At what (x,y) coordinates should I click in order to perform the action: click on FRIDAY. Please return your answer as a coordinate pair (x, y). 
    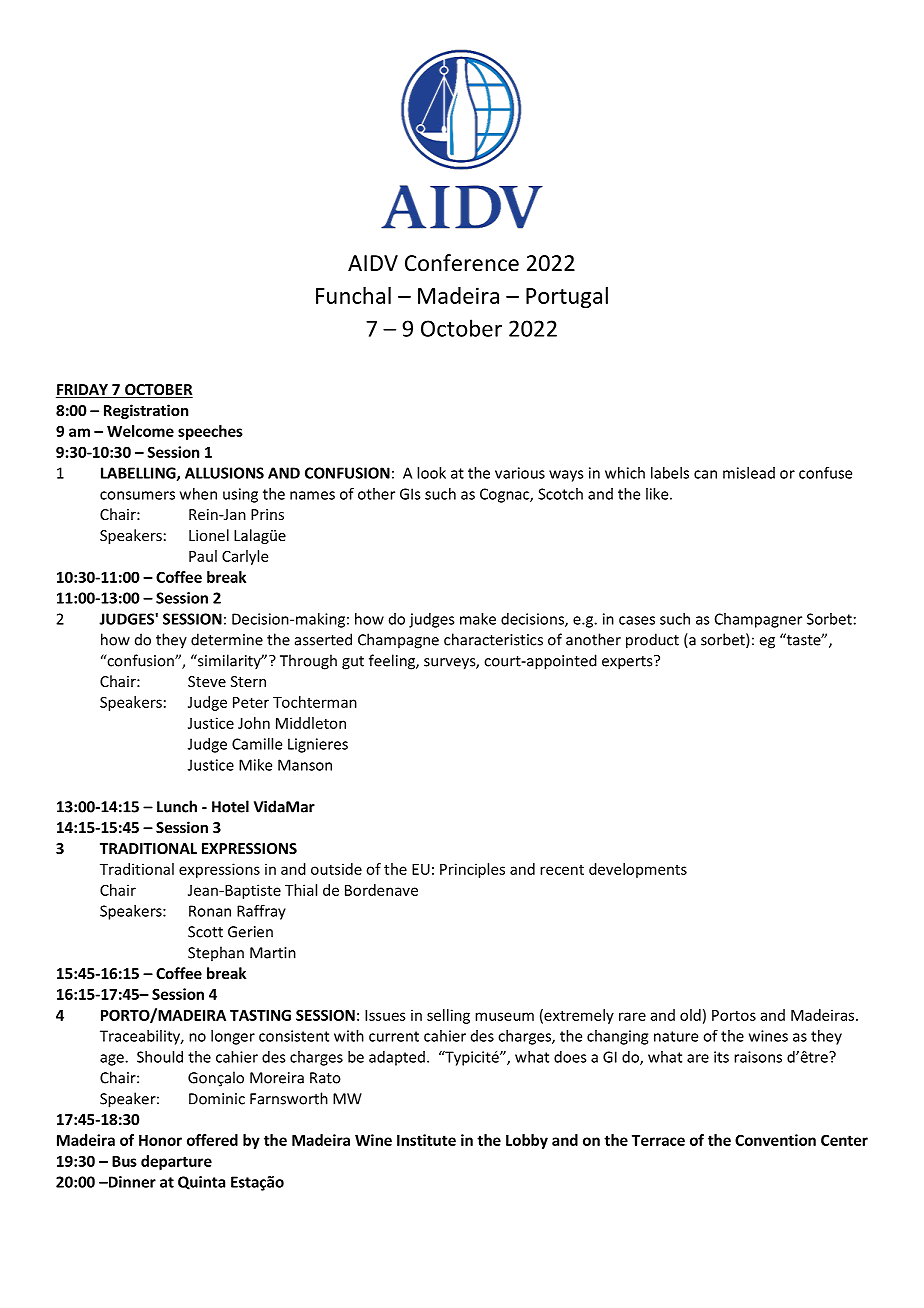
    Looking at the image, I should click on (83, 391).
